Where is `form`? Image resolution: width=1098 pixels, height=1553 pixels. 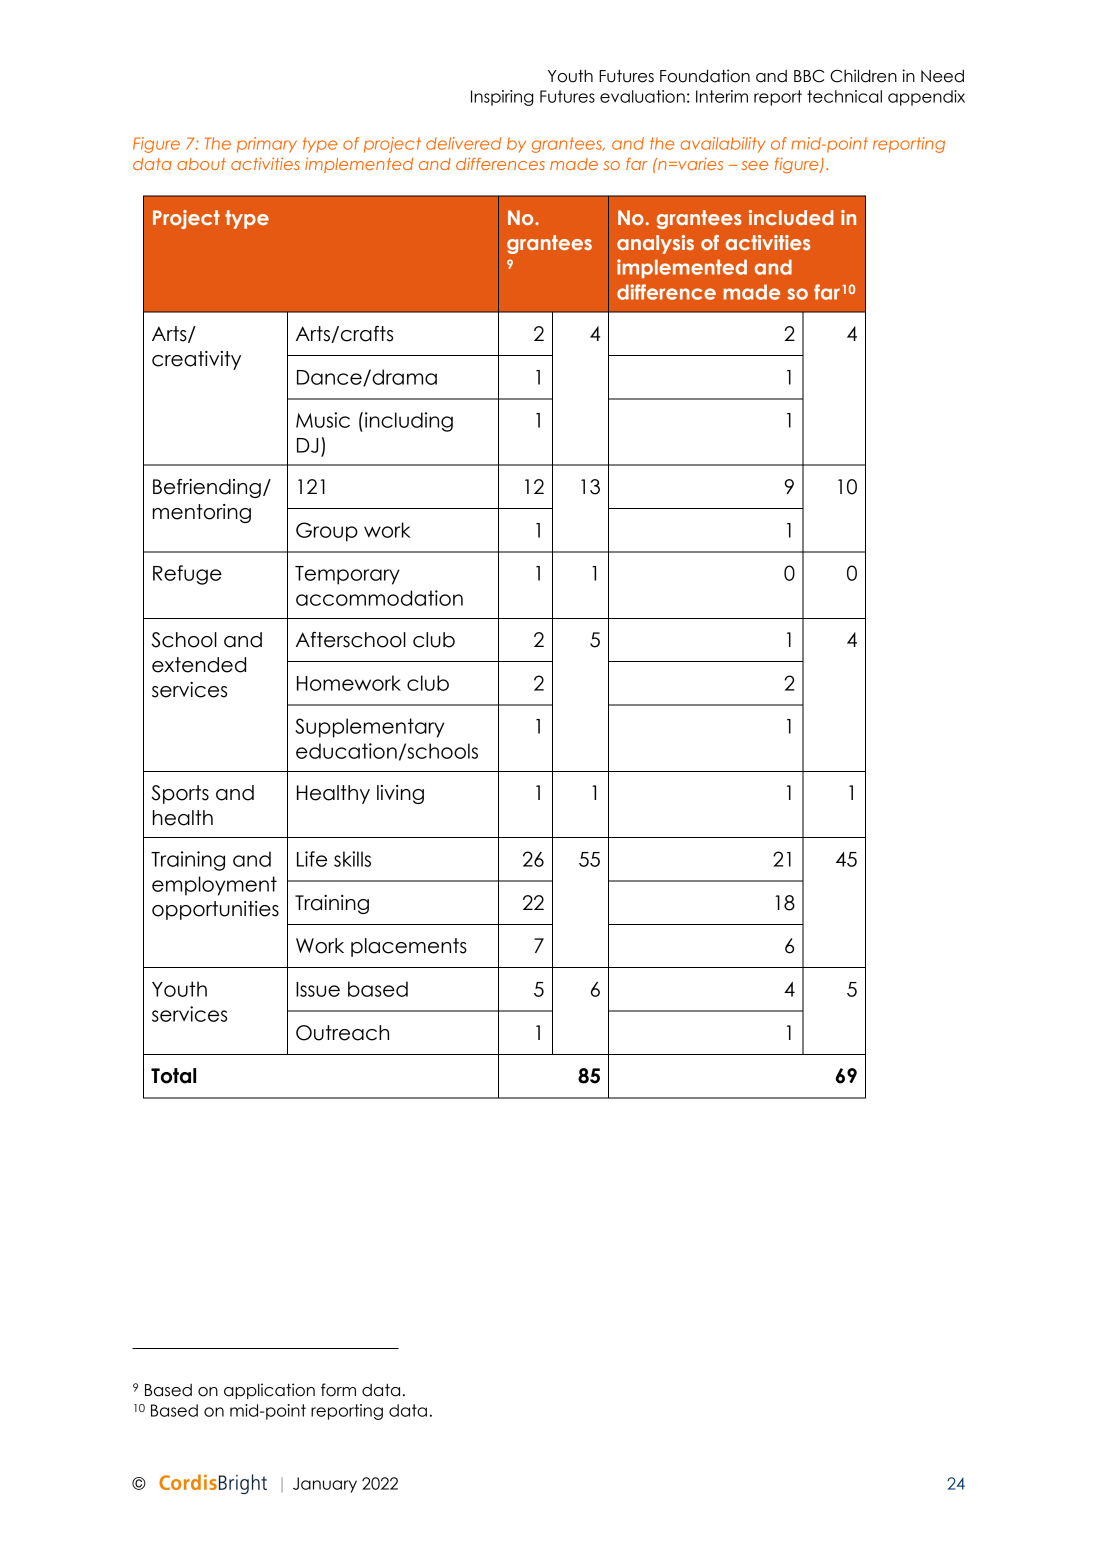
form is located at coordinates (338, 1390).
